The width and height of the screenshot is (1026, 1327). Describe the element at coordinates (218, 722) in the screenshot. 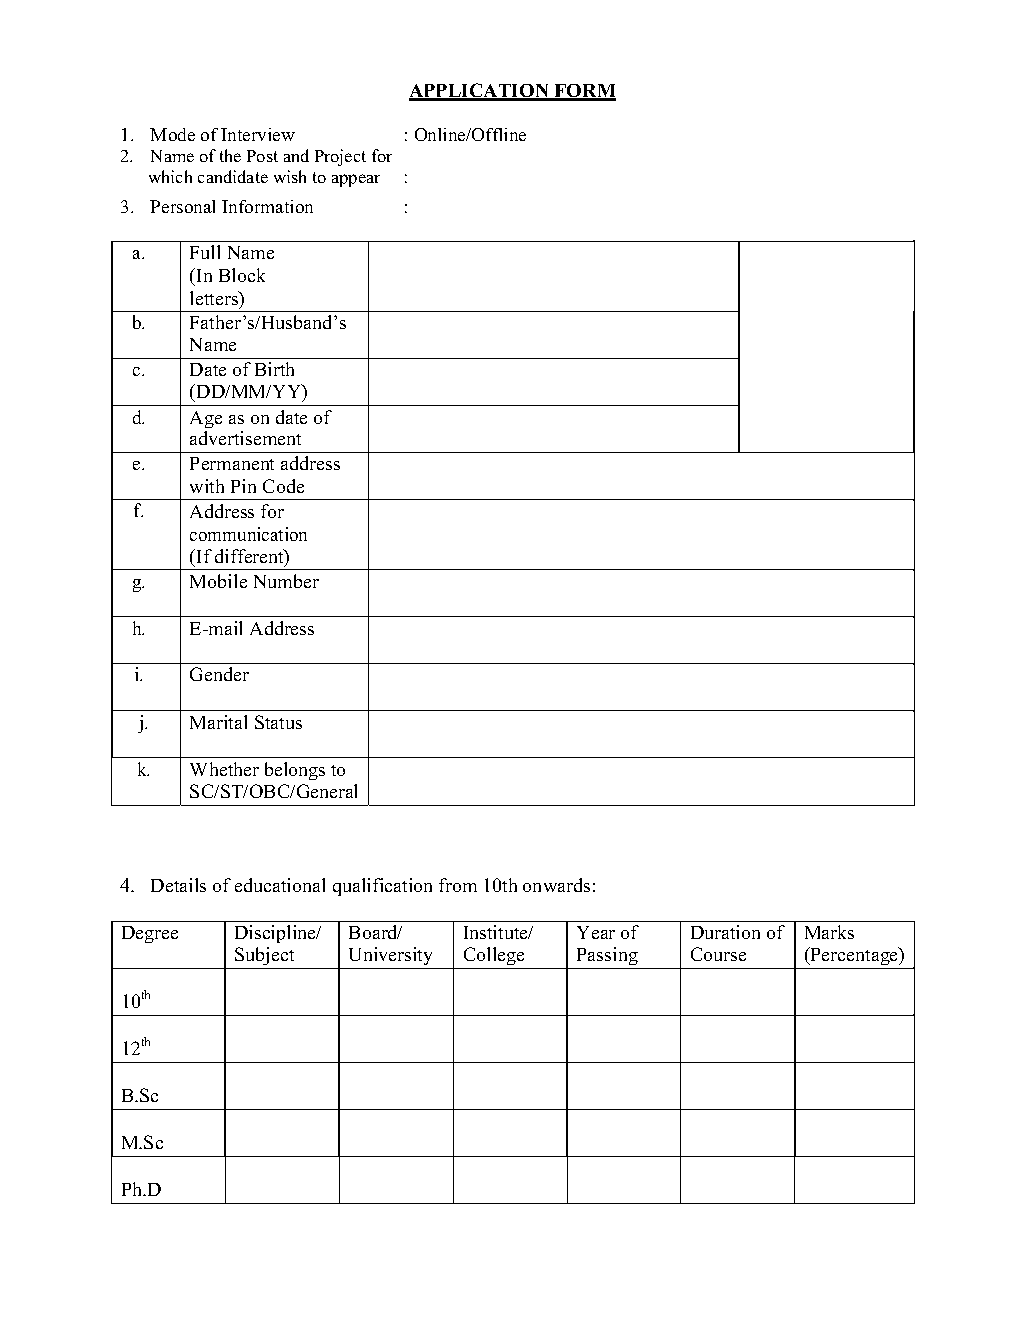

I see `Marital` at that location.
